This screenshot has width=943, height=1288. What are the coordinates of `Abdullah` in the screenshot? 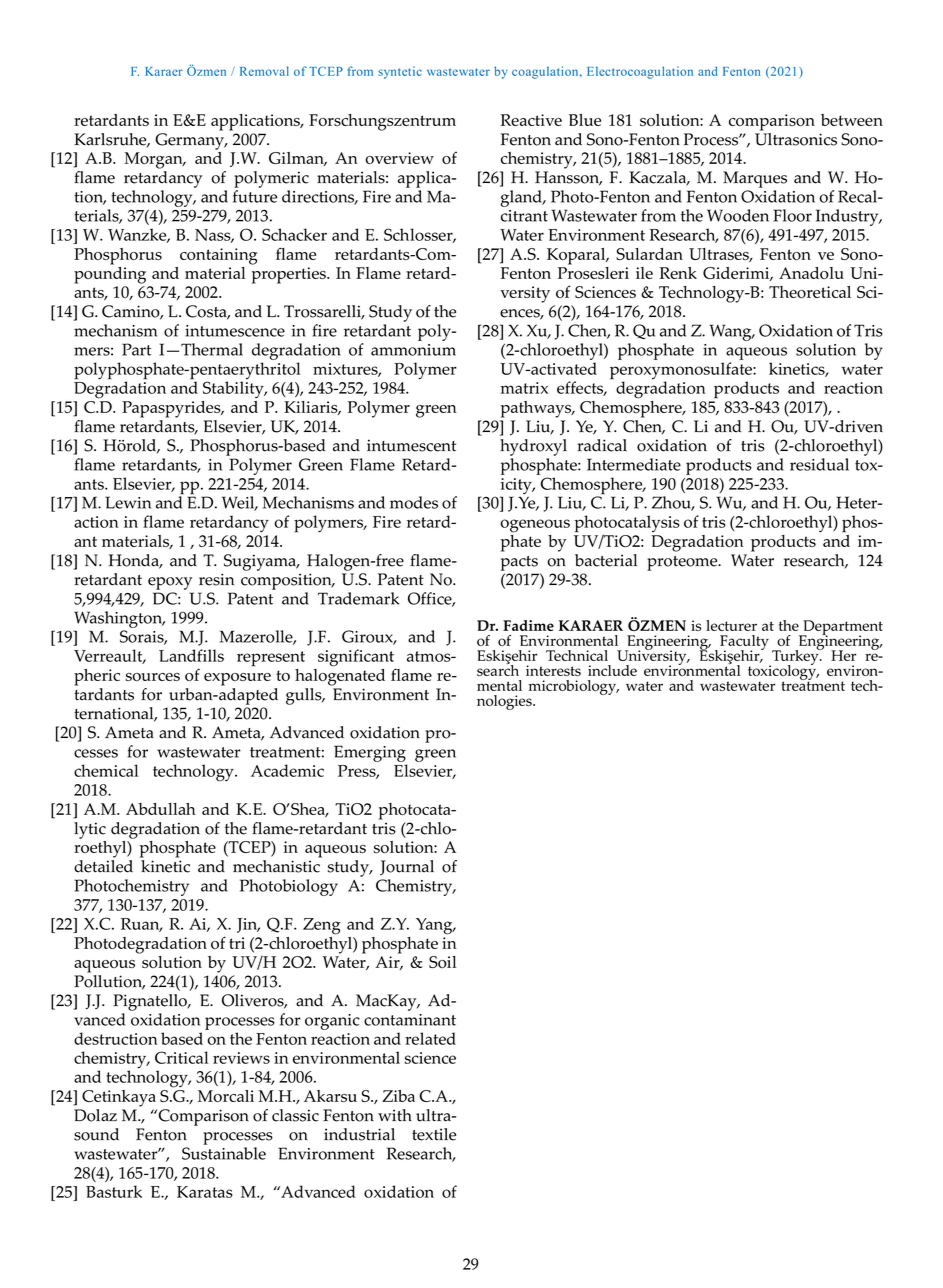 It's located at (161, 809).
